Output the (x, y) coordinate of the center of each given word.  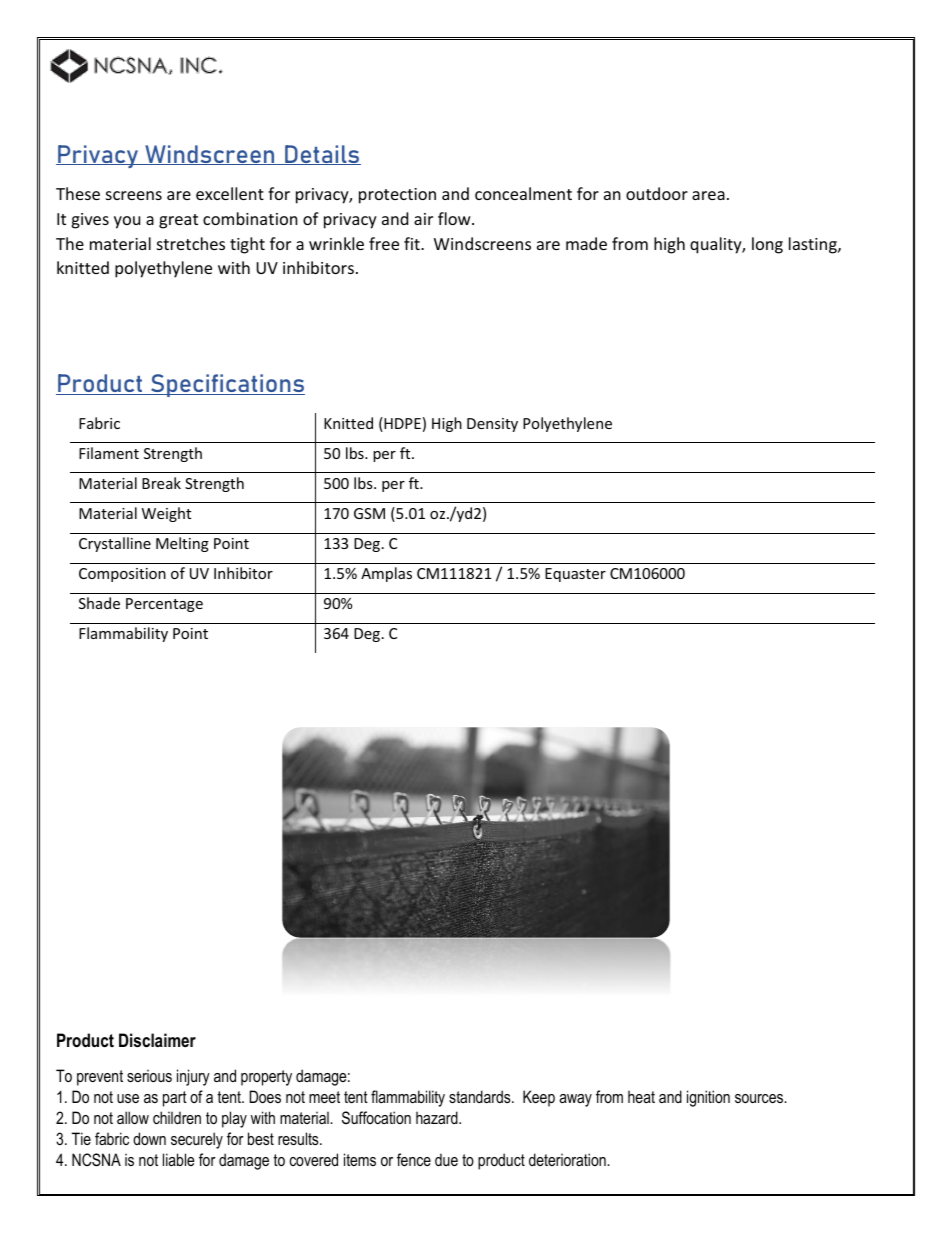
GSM (369, 513)
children (177, 1117)
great (178, 221)
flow (455, 218)
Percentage (164, 605)
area (708, 195)
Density (492, 425)
